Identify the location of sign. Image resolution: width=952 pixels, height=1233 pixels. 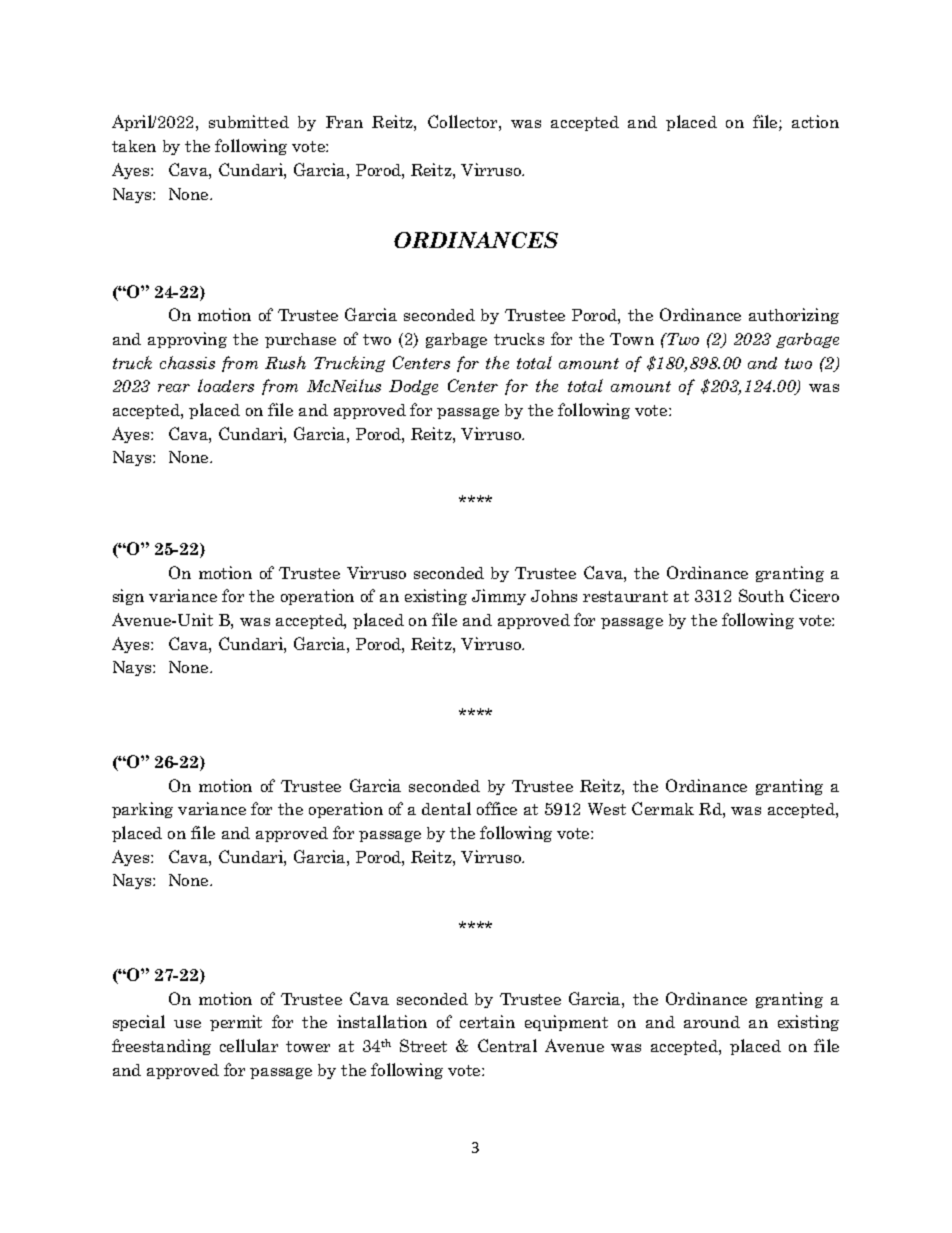
(128, 597).
